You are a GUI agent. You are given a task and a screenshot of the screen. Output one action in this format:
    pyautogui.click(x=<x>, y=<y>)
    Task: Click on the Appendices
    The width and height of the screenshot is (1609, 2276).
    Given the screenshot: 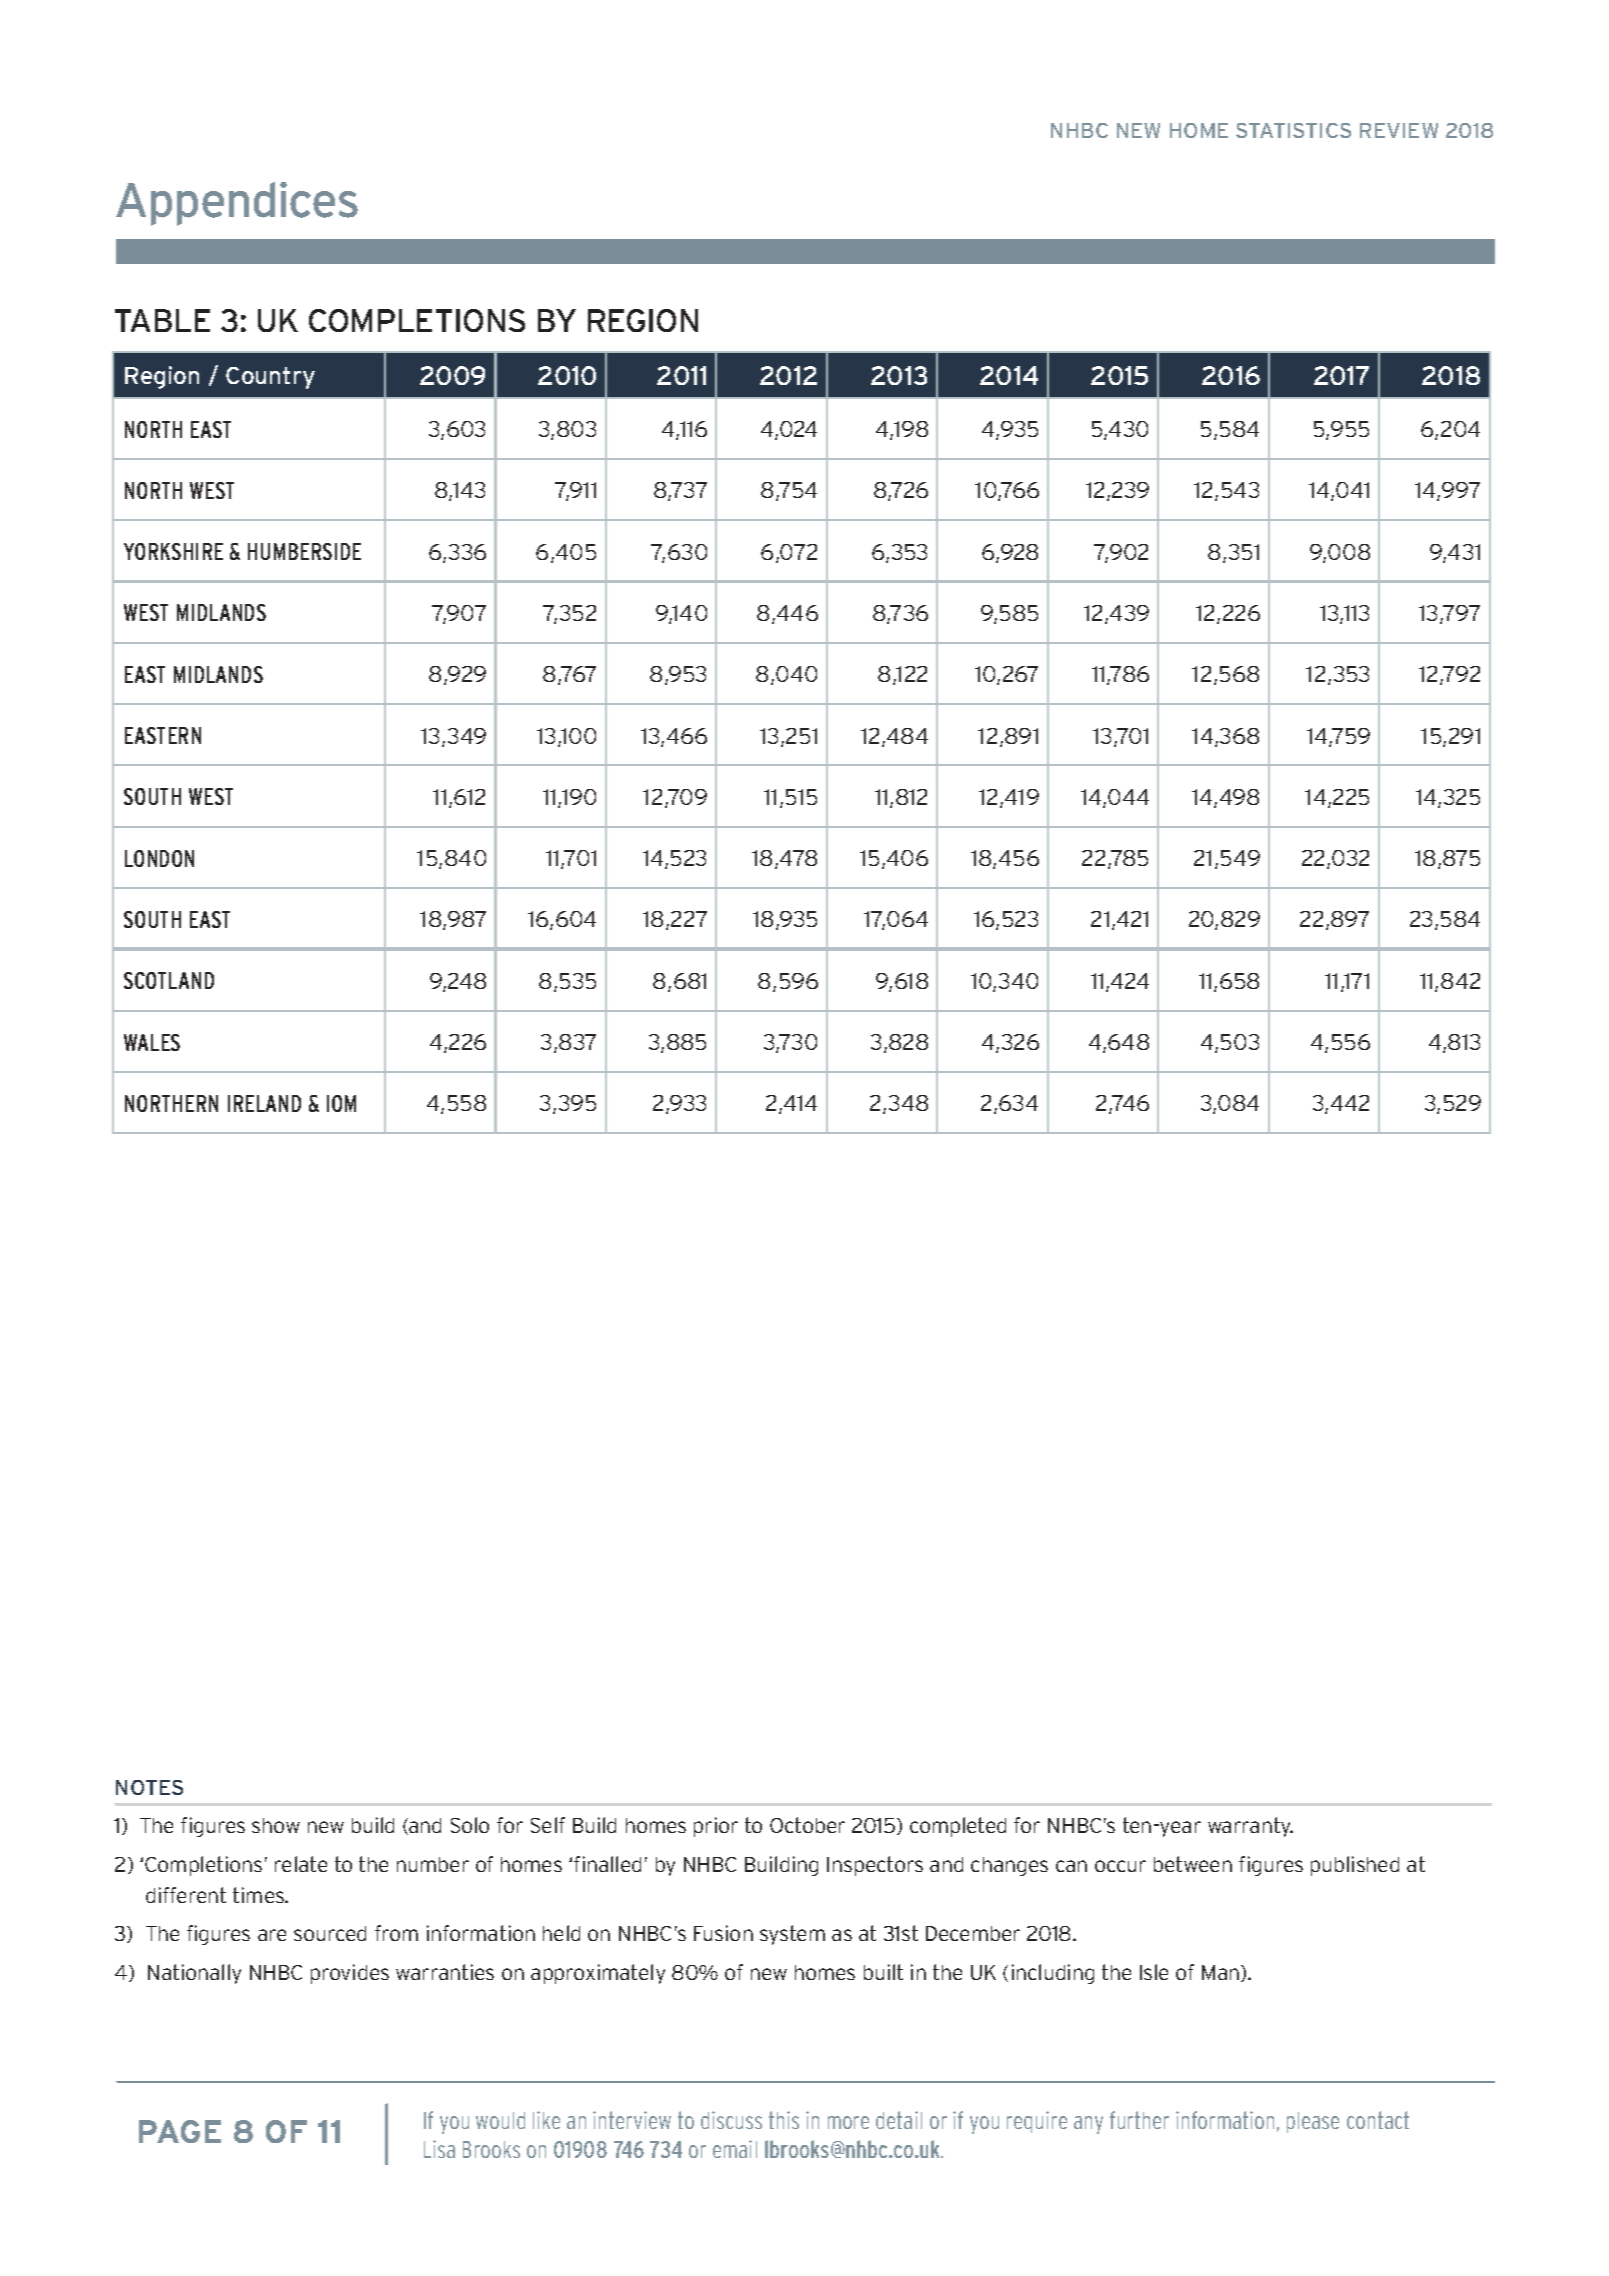 What is the action you would take?
    pyautogui.click(x=237, y=204)
